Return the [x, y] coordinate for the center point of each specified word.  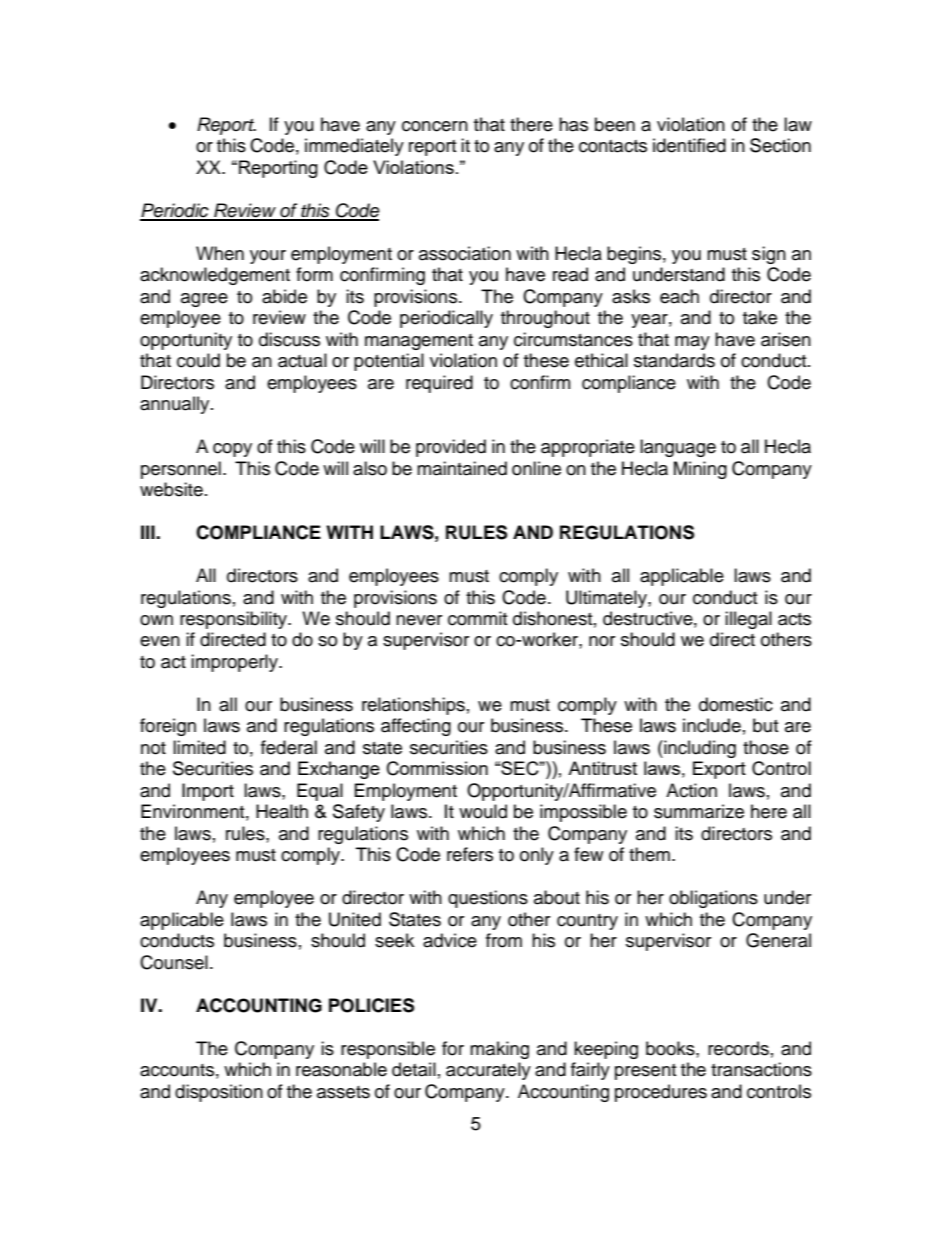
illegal [748, 620]
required [439, 384]
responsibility [234, 620]
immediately [354, 147]
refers [470, 854]
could [198, 360]
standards [674, 360]
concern [435, 126]
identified [689, 145]
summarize [699, 811]
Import [208, 792]
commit [477, 618]
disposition [219, 1093]
